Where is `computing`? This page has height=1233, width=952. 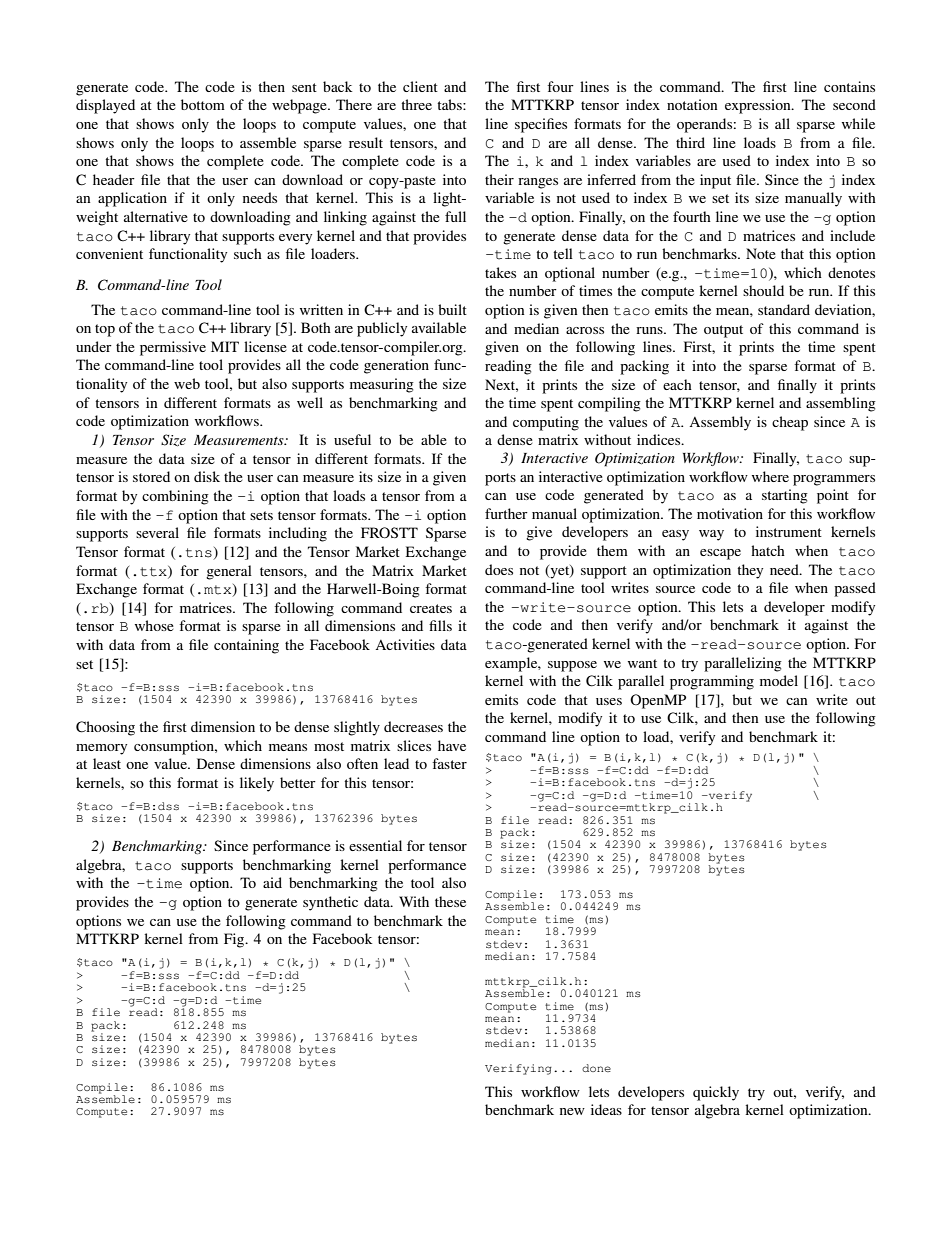 computing is located at coordinates (546, 423).
